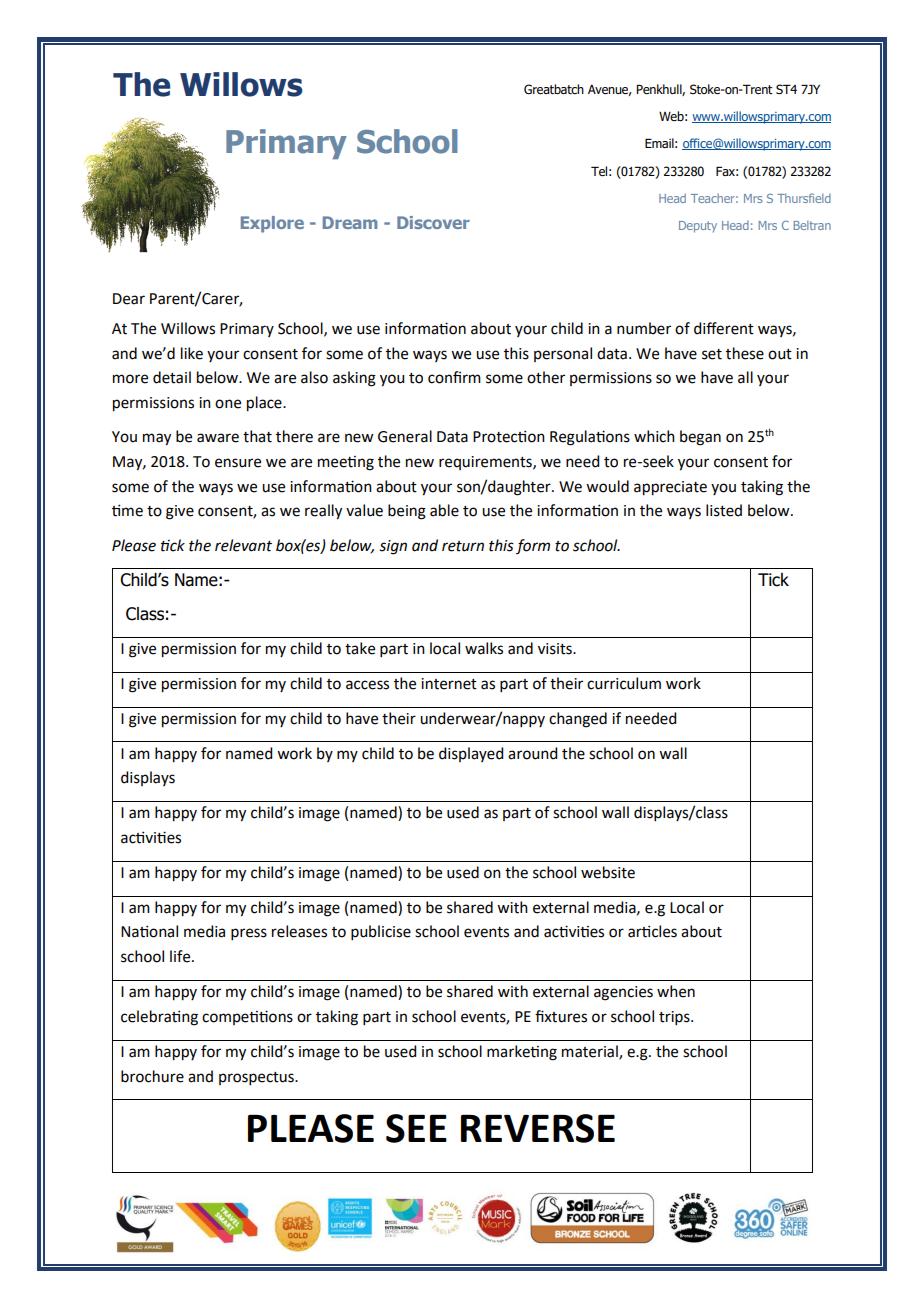 This document has height=1308, width=924. What do you see at coordinates (486, 463) in the document?
I see `requirements` at bounding box center [486, 463].
